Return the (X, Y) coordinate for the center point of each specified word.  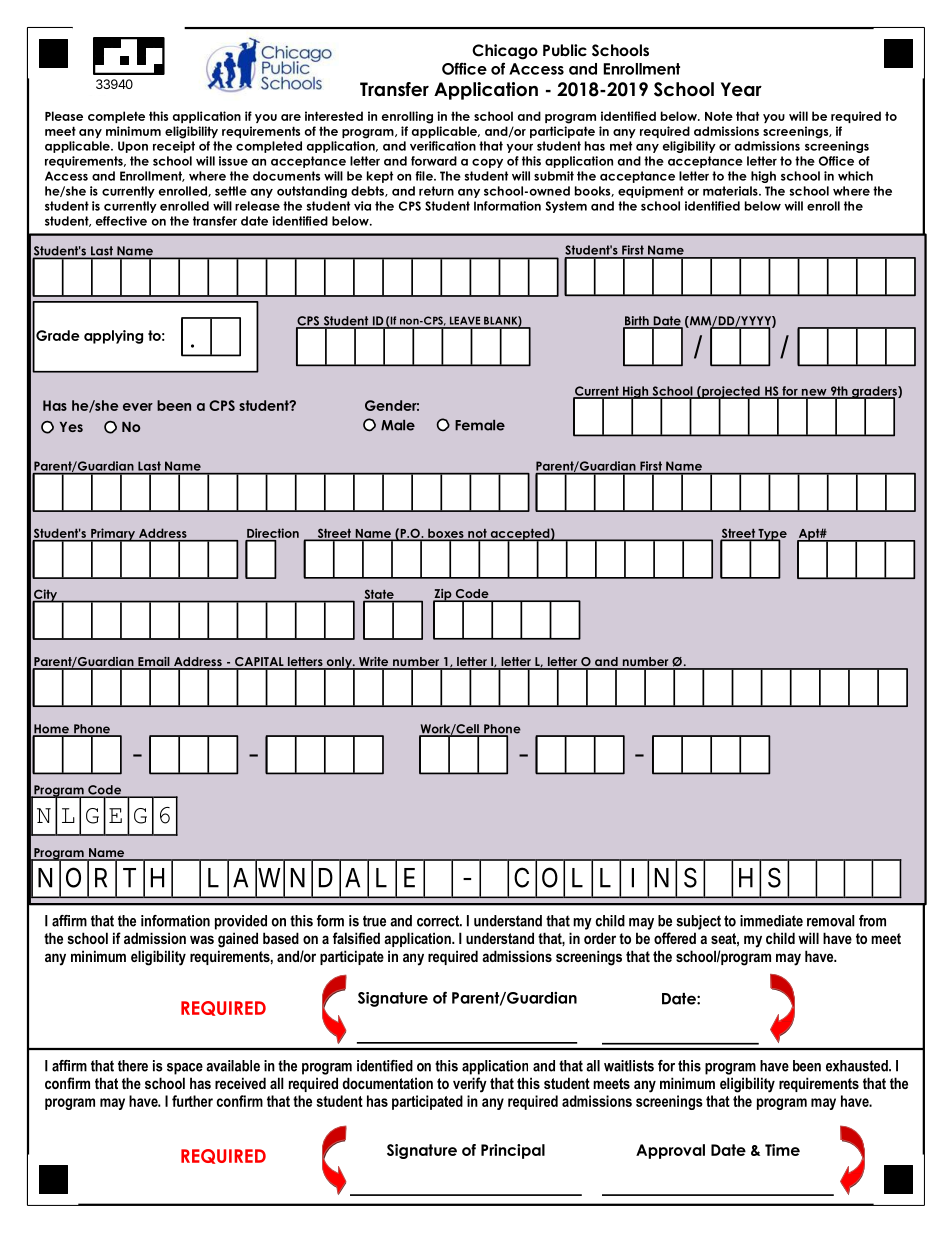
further (192, 1101)
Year (741, 89)
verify (470, 1085)
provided (241, 922)
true (374, 921)
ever (138, 407)
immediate (771, 921)
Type (771, 536)
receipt (174, 147)
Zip (443, 596)
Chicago (505, 52)
